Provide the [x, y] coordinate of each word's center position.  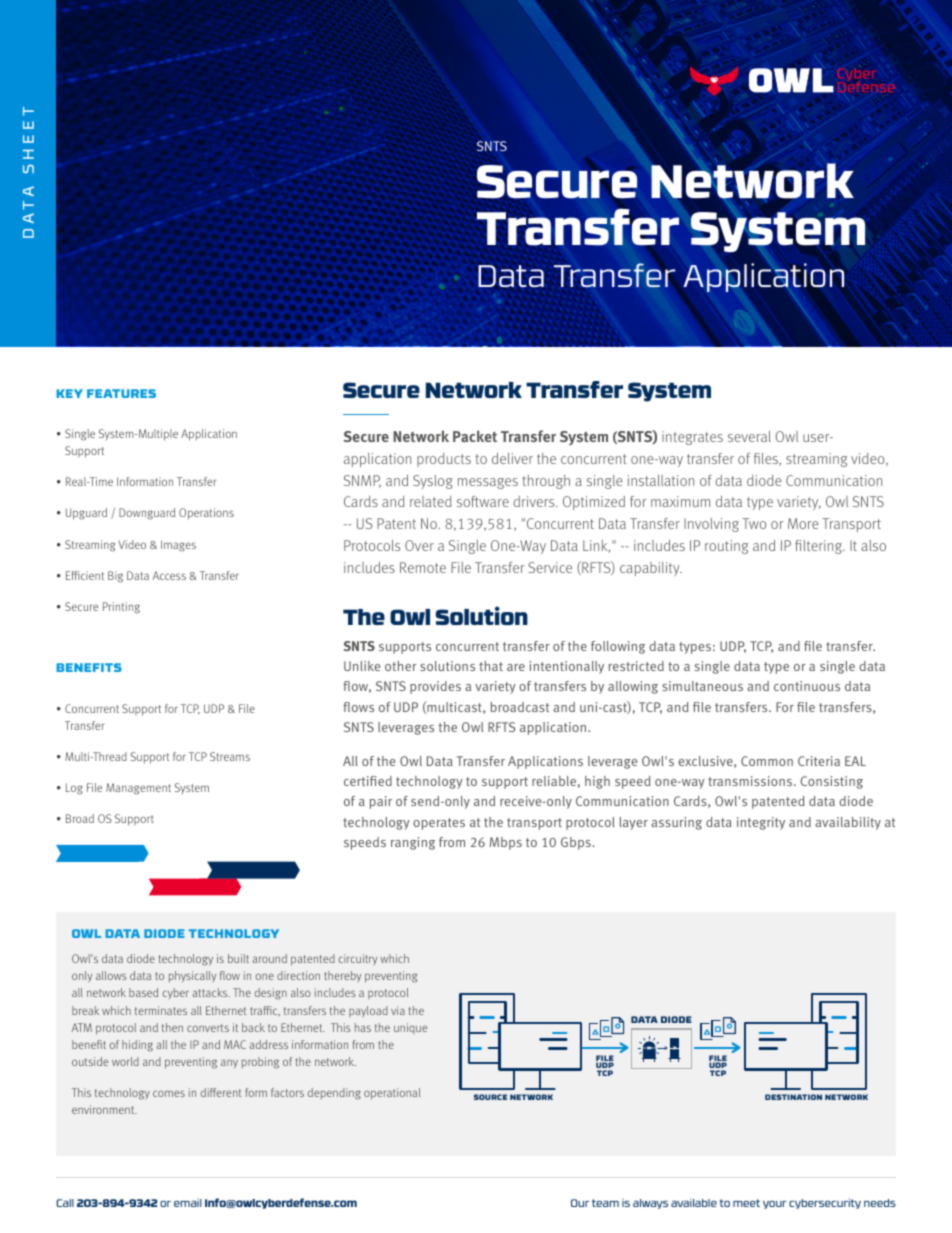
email [188, 1203]
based [143, 992]
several [749, 436]
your [775, 1205]
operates [439, 824]
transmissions [751, 781]
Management [138, 789]
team [605, 1203]
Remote [423, 567]
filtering [820, 547]
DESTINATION [793, 1097]
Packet [475, 436]
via [398, 1010]
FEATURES [121, 393]
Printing [121, 608]
